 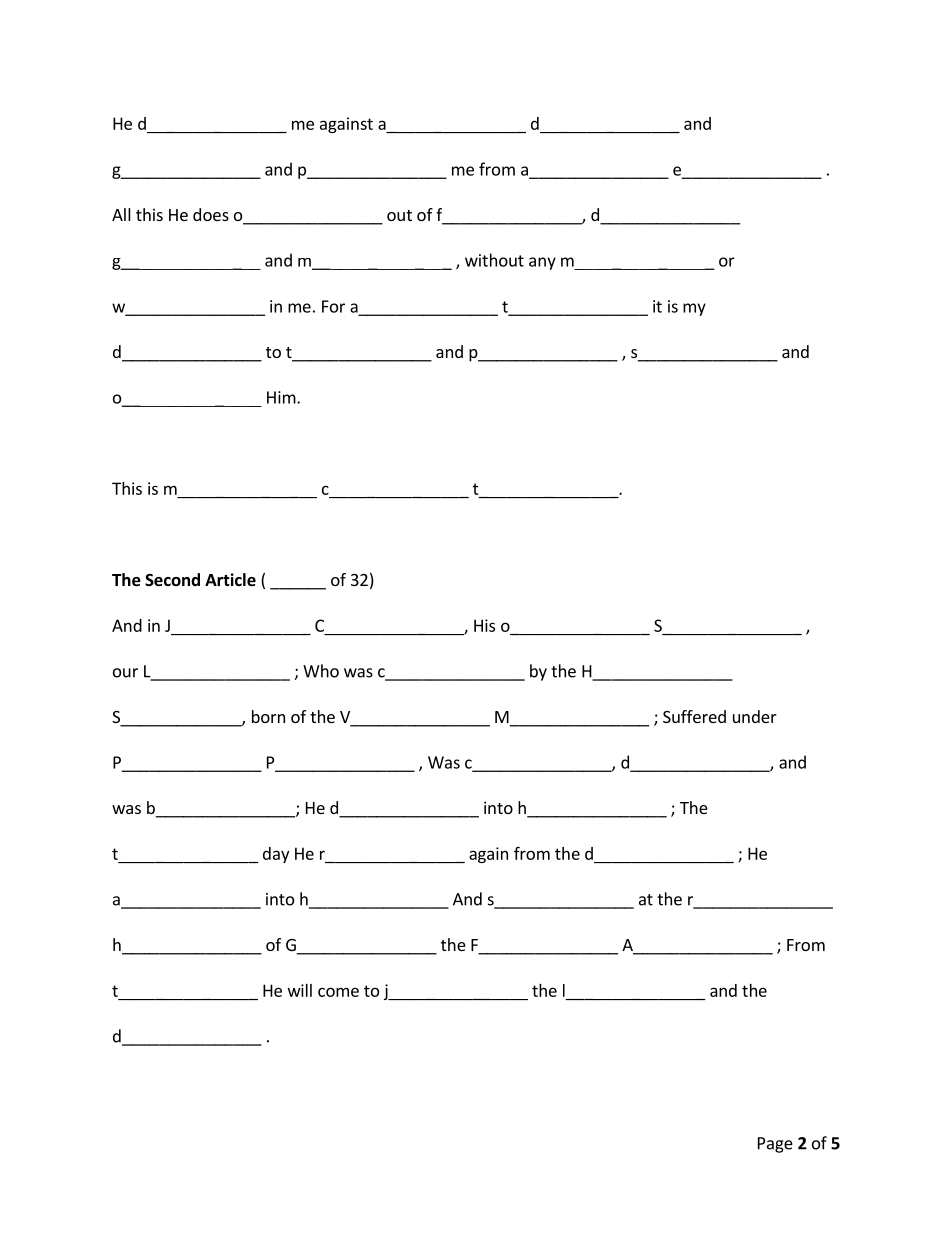 I want to click on any, so click(x=542, y=263).
